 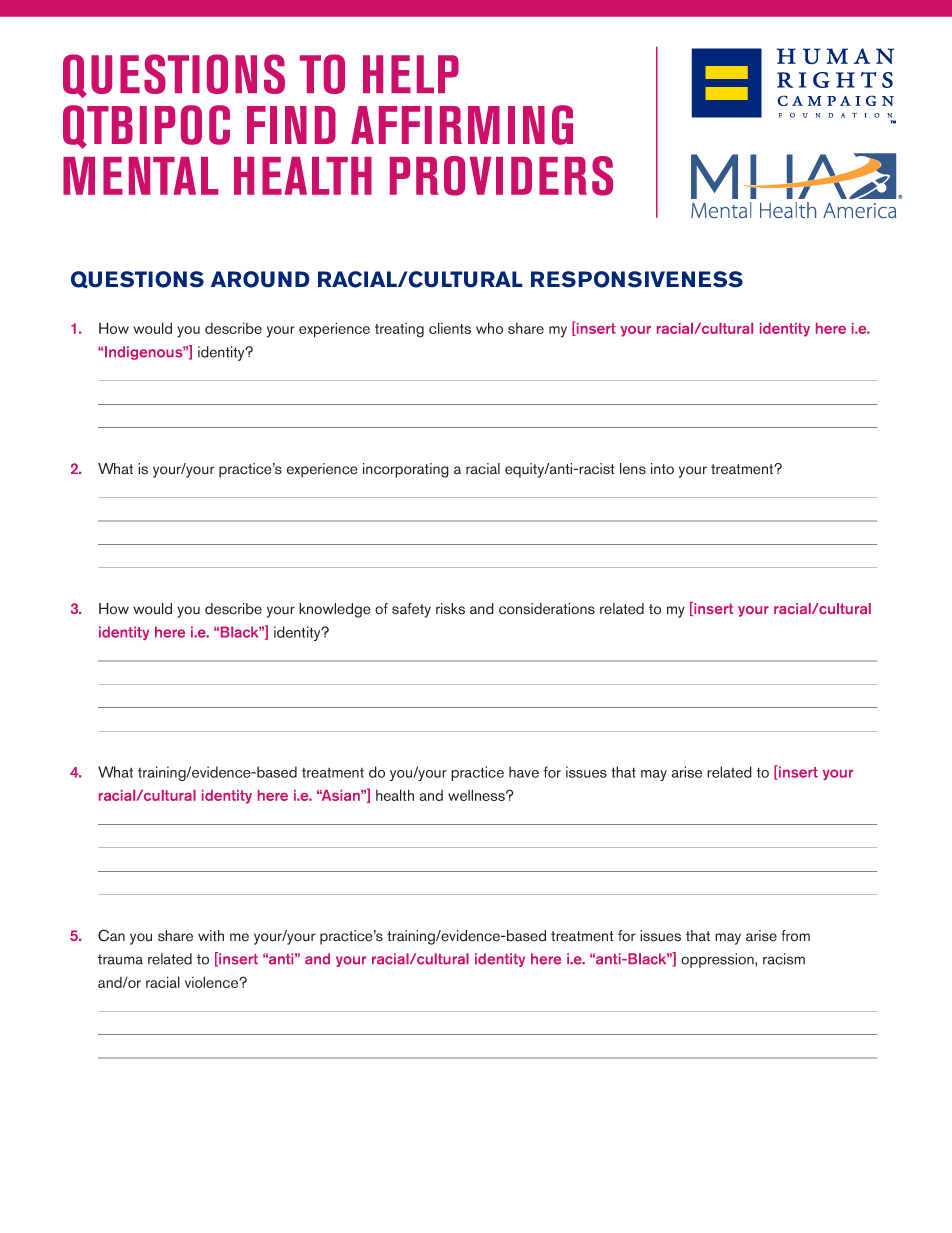 What do you see at coordinates (411, 610) in the screenshot?
I see `safety` at bounding box center [411, 610].
